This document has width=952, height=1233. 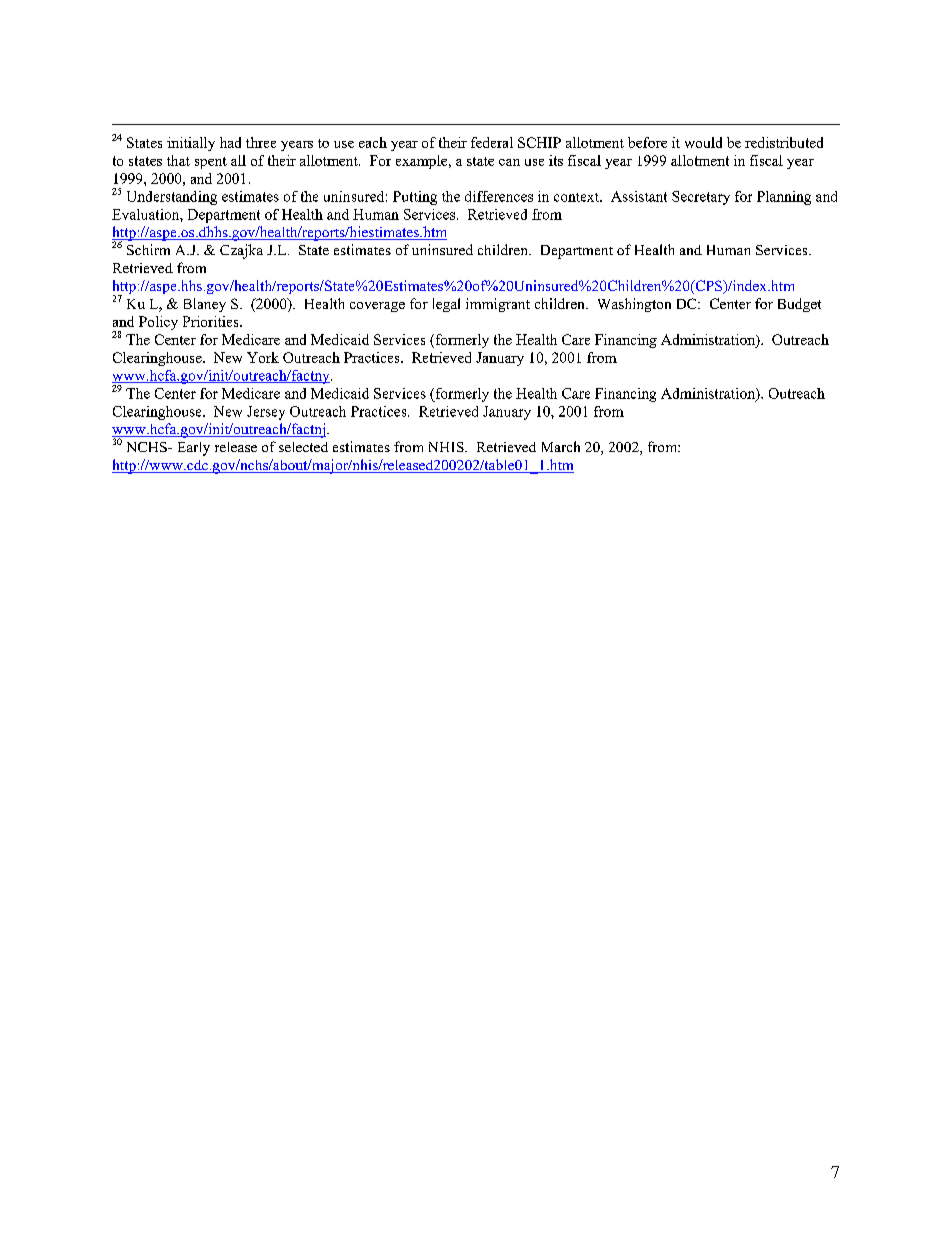 I want to click on March, so click(x=561, y=446).
